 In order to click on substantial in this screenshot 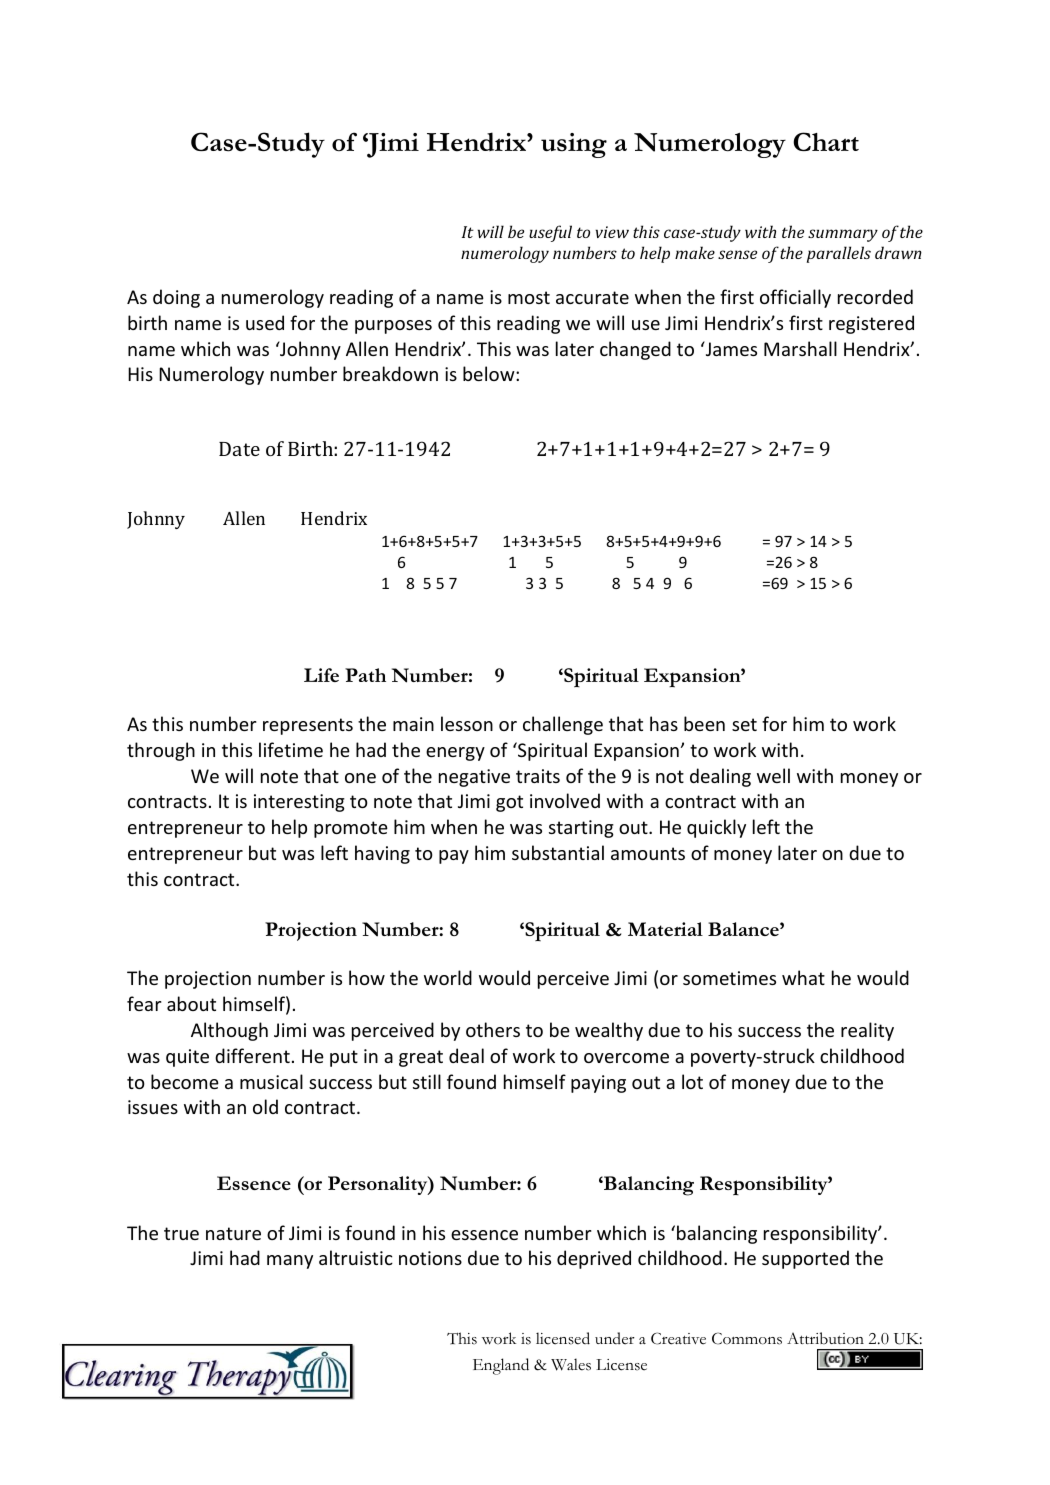, I will do `click(558, 852)`.
